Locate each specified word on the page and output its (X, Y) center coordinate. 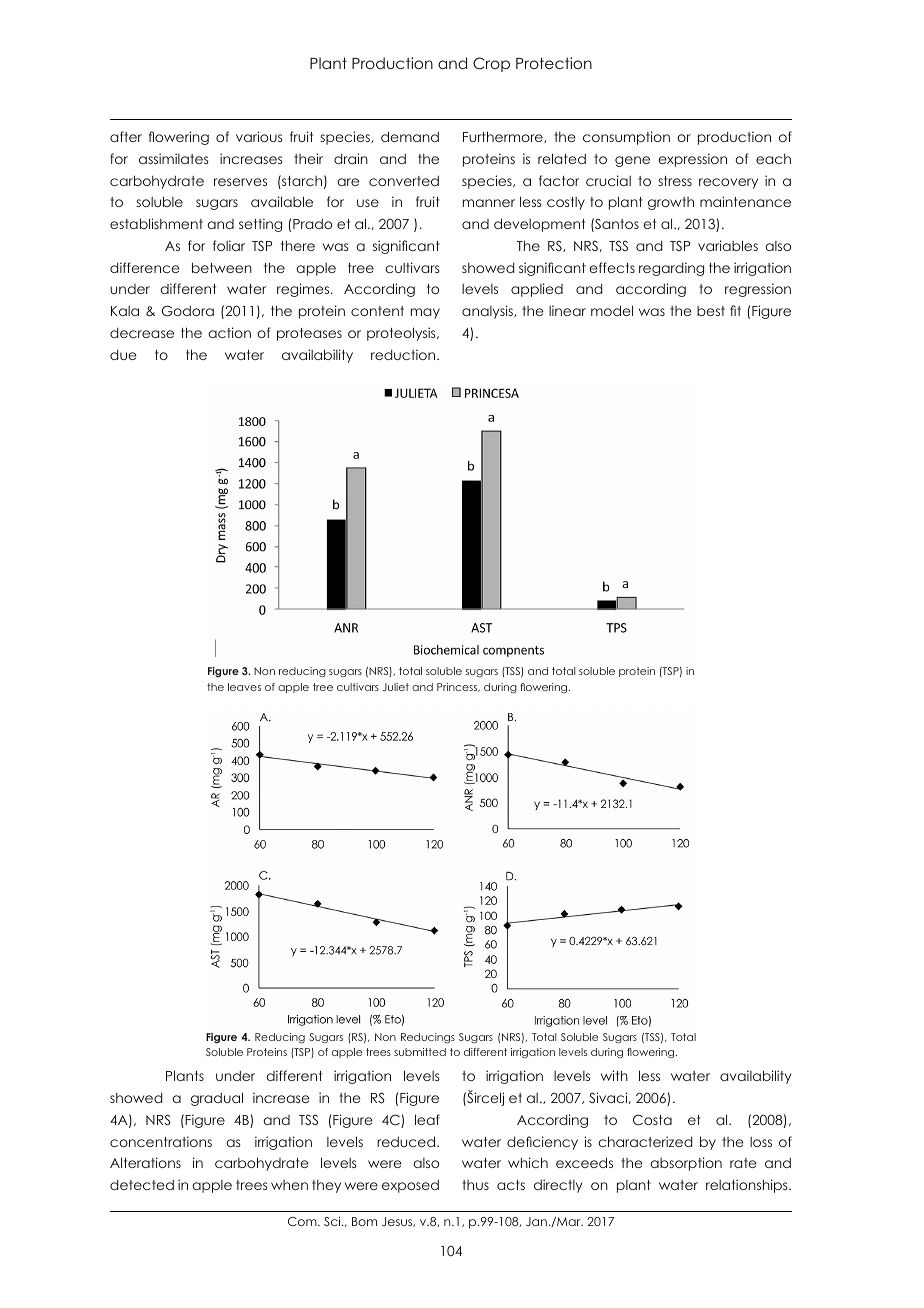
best (711, 311)
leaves (244, 687)
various (259, 136)
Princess (458, 687)
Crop (491, 64)
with (614, 1075)
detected (142, 1185)
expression (692, 160)
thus (475, 1185)
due (123, 355)
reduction (404, 354)
